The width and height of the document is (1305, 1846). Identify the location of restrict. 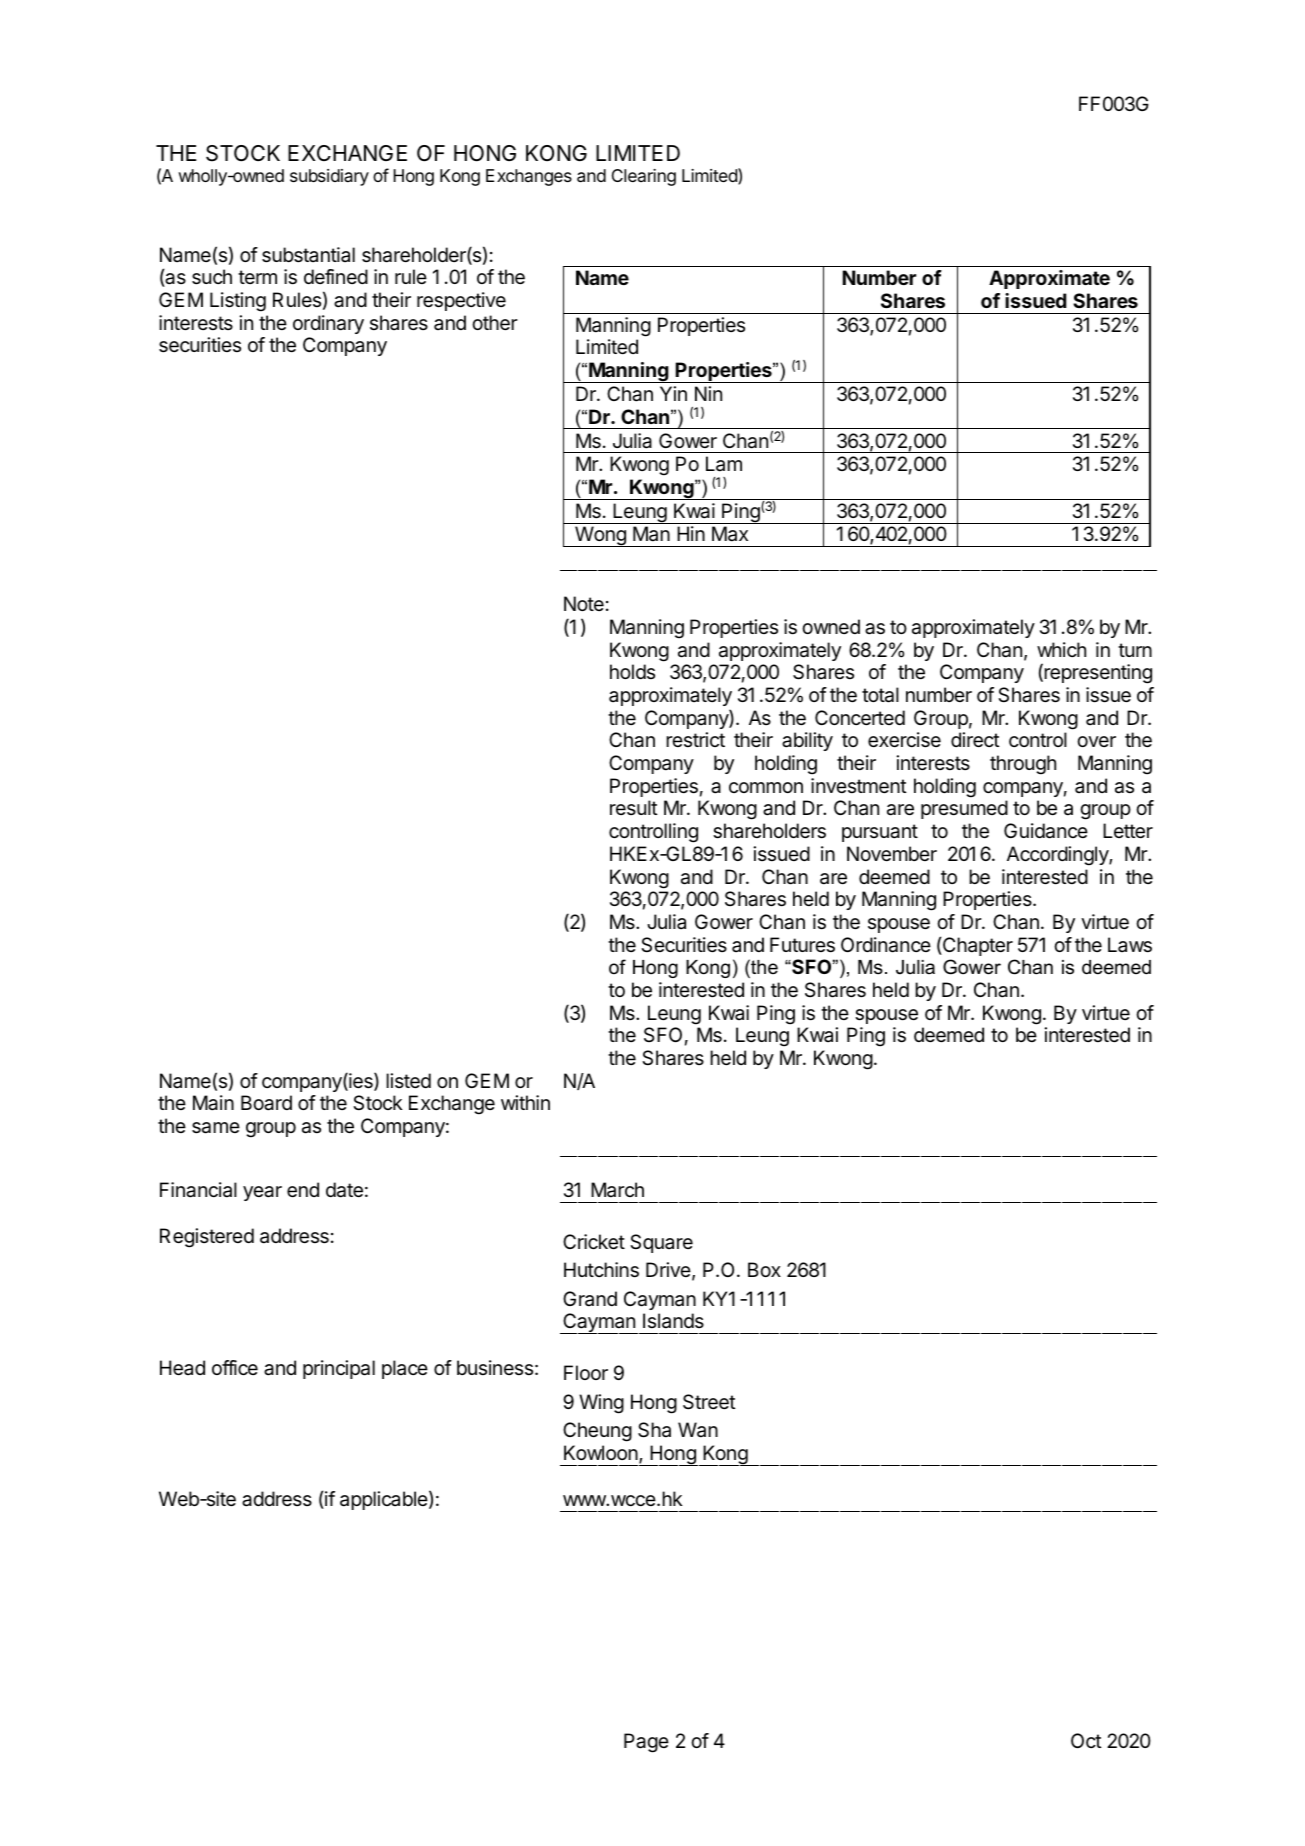
(695, 739).
